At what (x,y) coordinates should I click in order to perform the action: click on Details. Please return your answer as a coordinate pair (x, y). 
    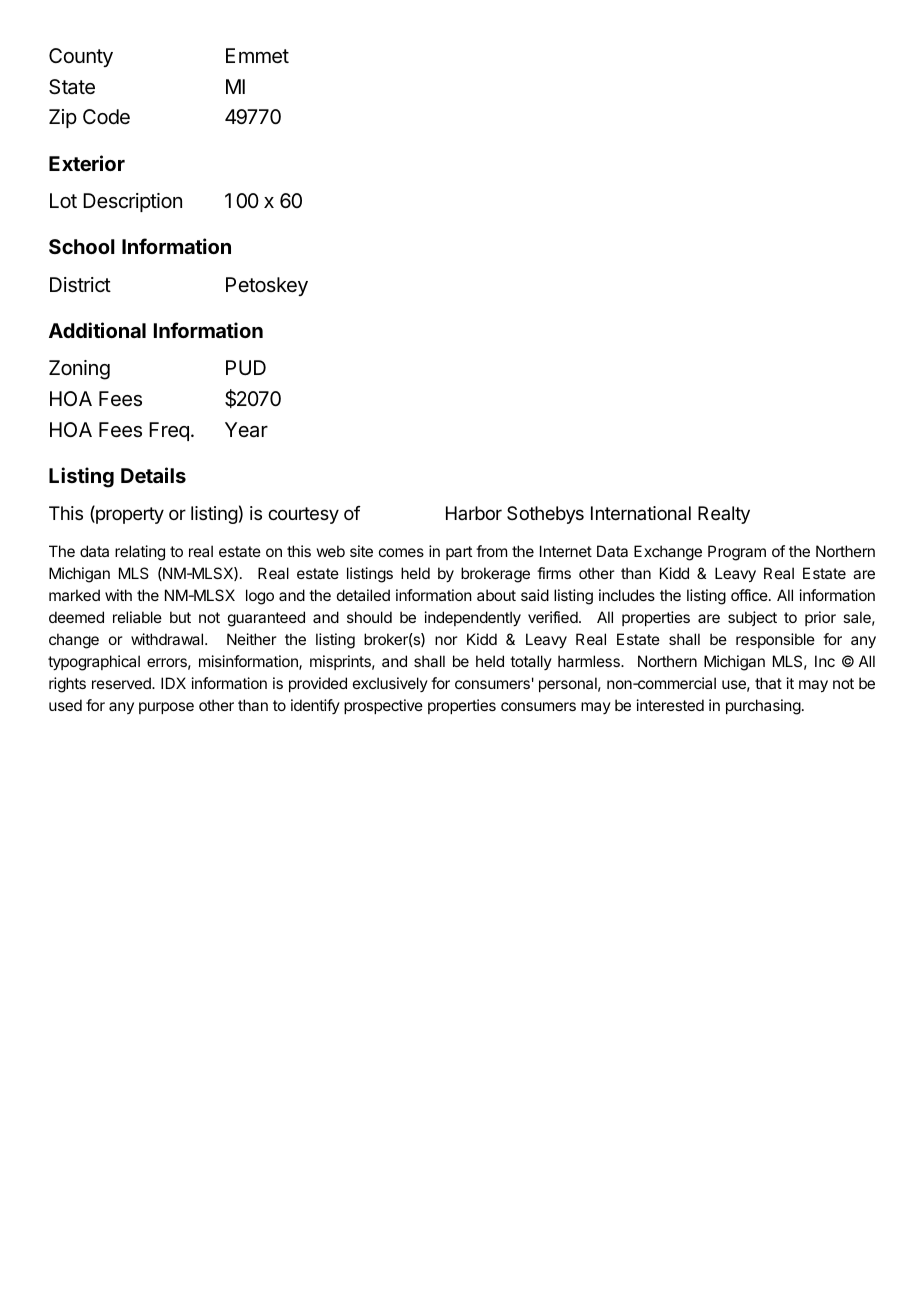
    Looking at the image, I should click on (153, 475).
